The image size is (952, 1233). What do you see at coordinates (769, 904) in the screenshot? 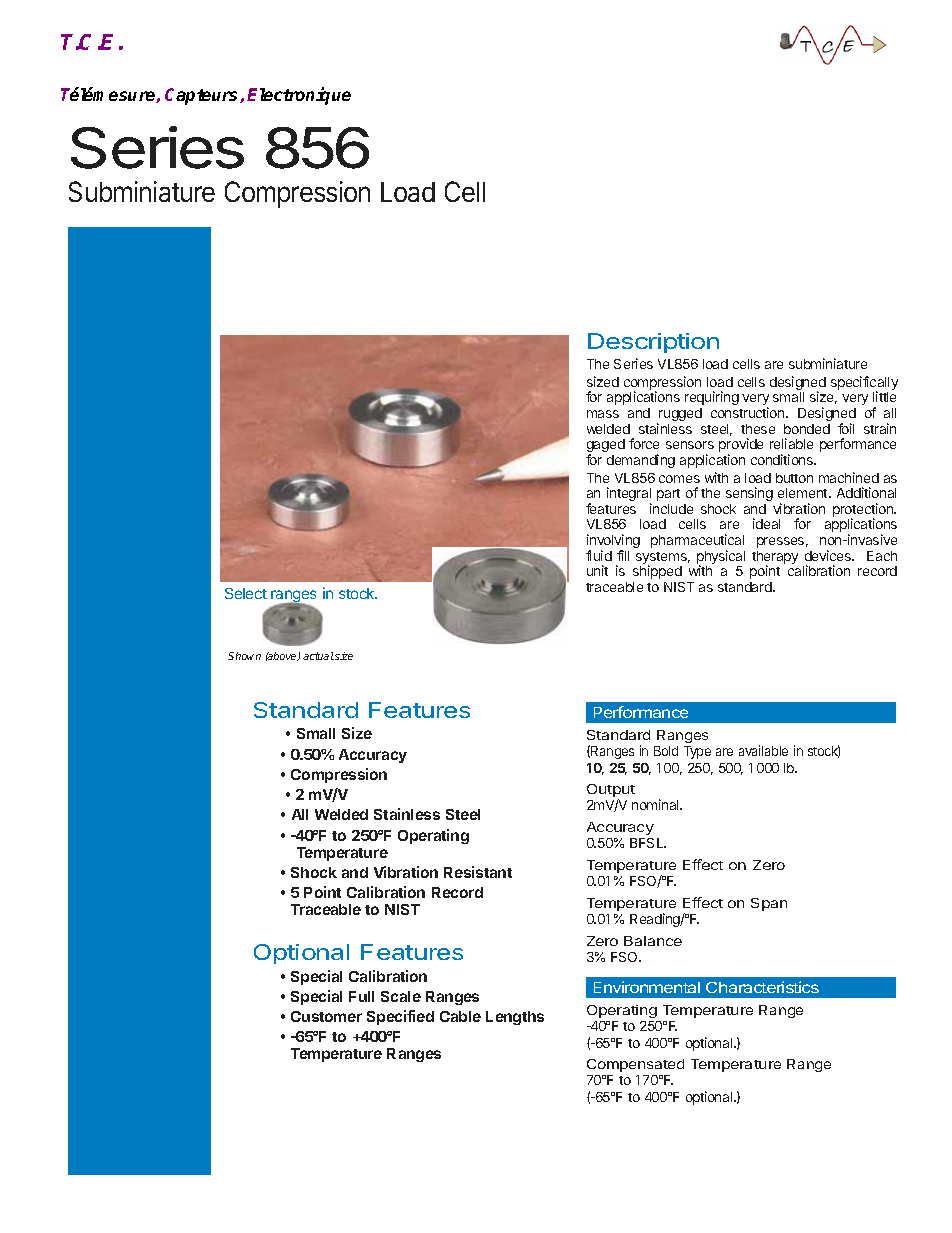
I see `Span` at bounding box center [769, 904].
